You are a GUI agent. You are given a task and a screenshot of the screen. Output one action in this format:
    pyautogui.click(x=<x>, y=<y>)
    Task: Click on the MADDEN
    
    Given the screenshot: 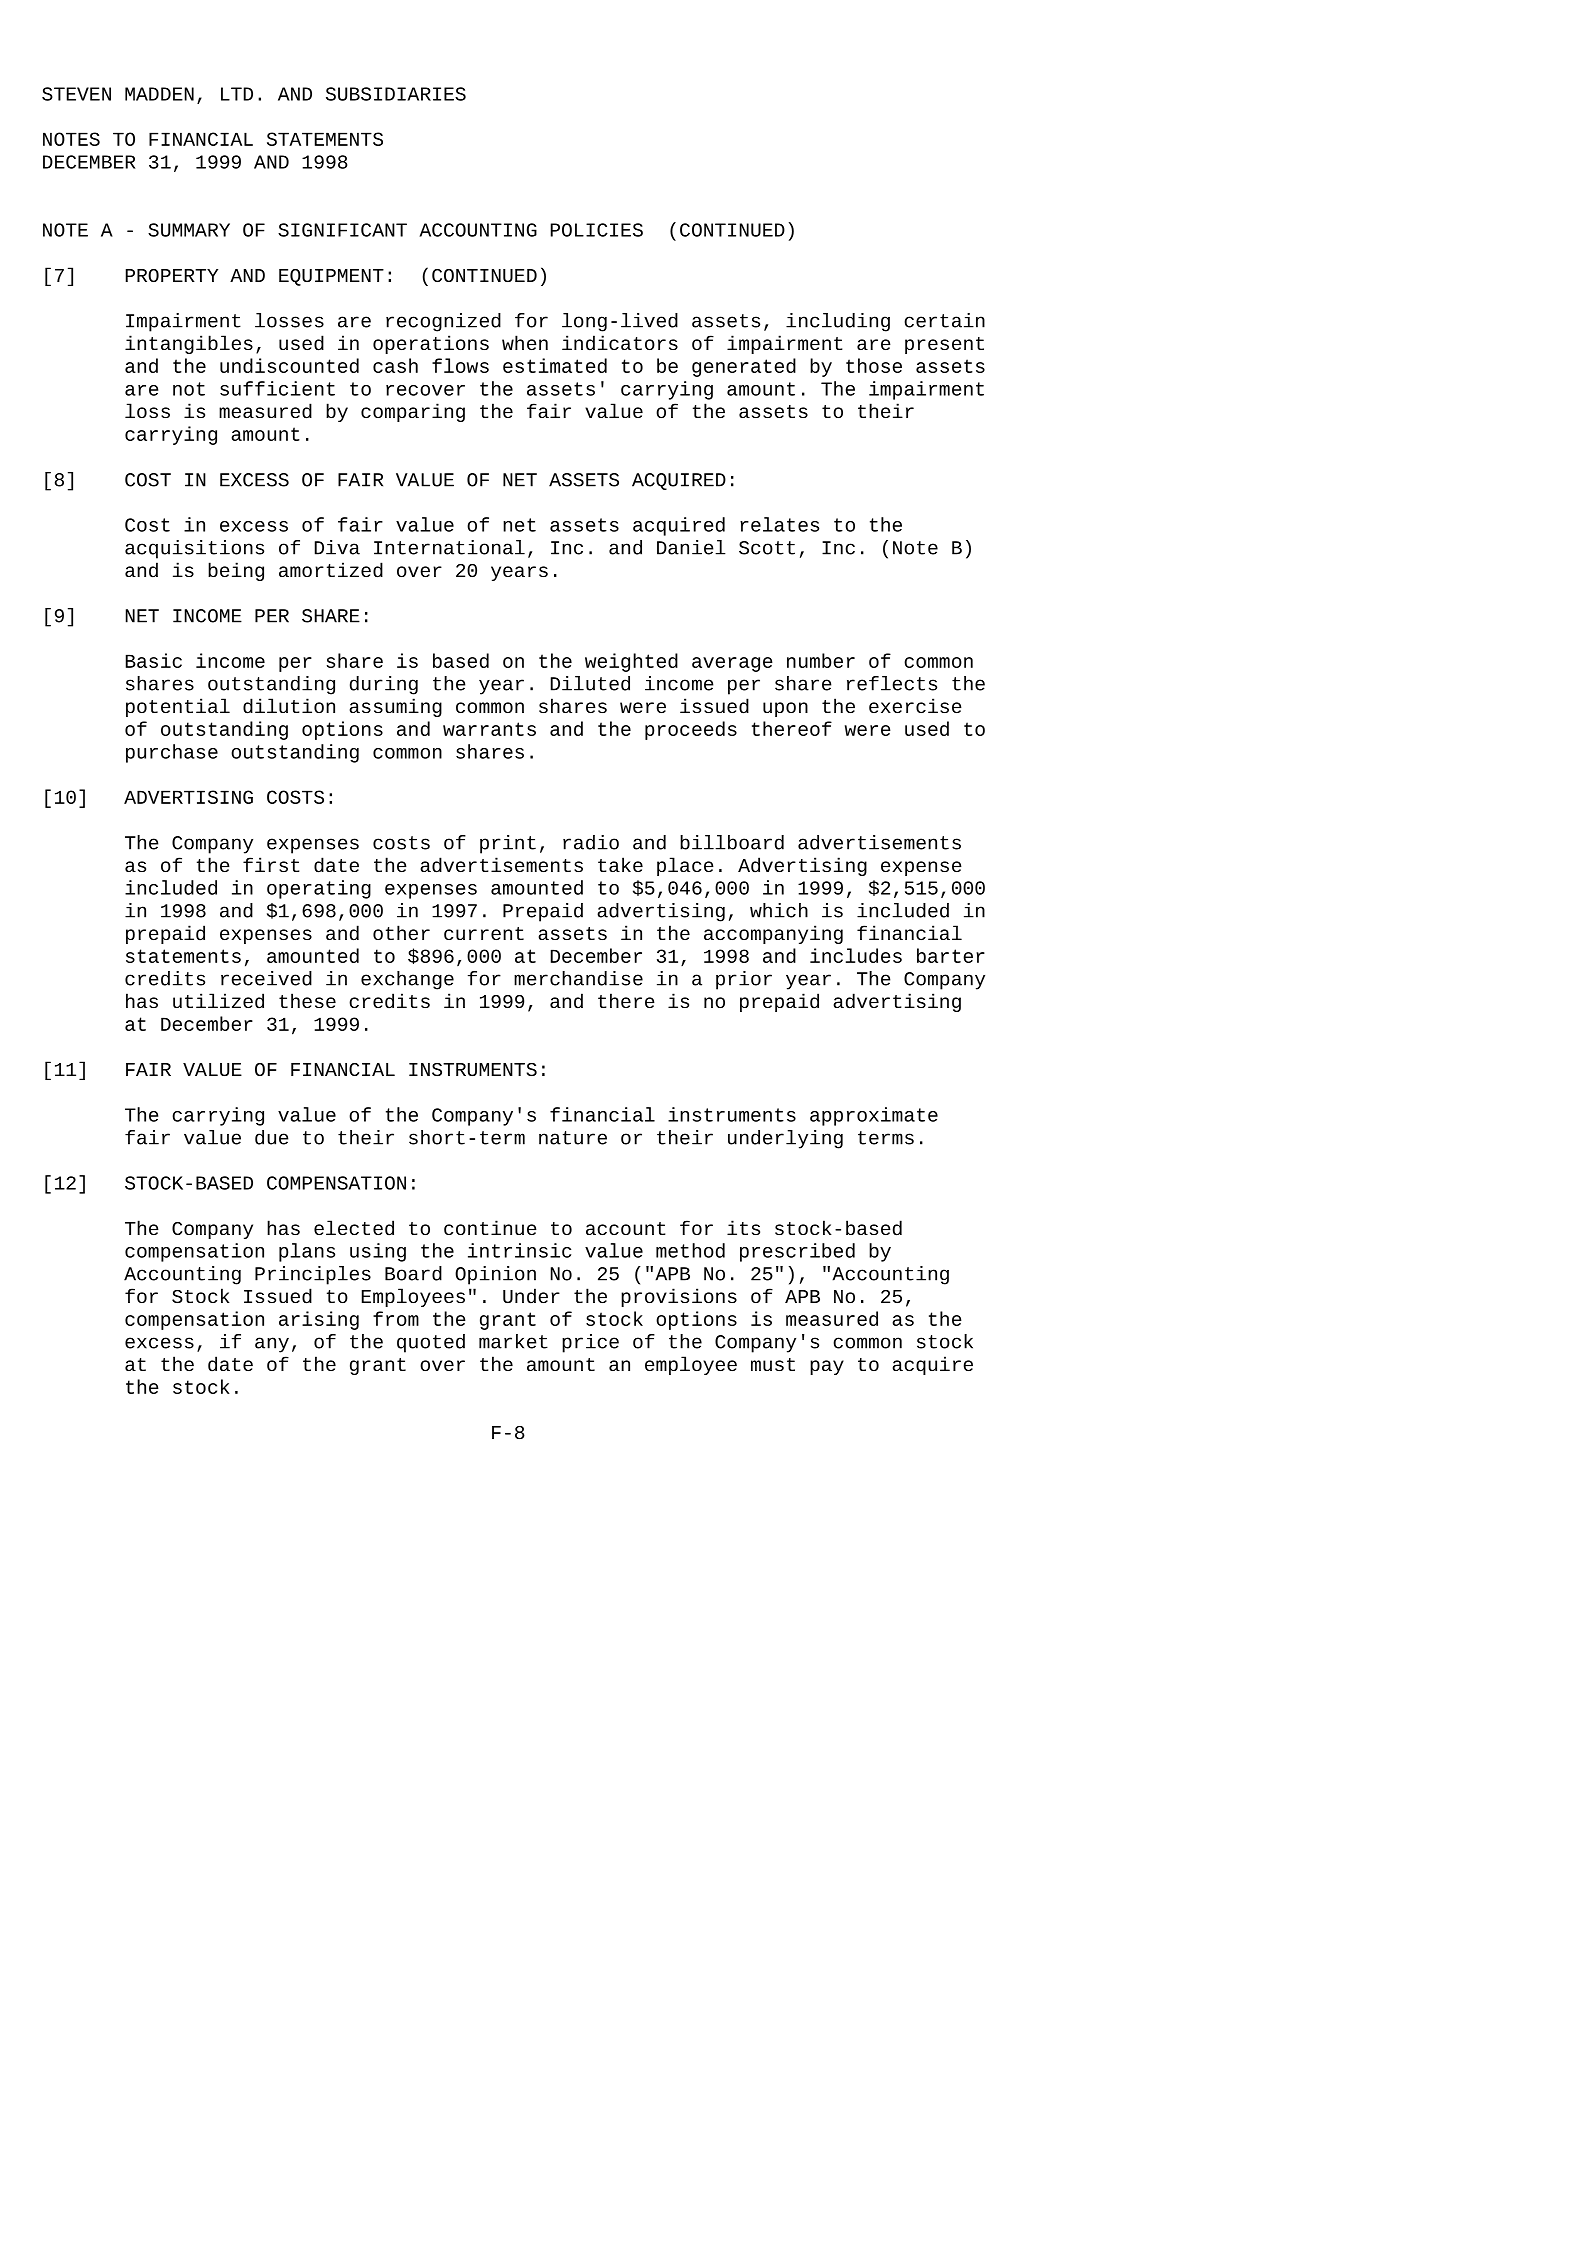 What is the action you would take?
    pyautogui.click(x=159, y=94)
